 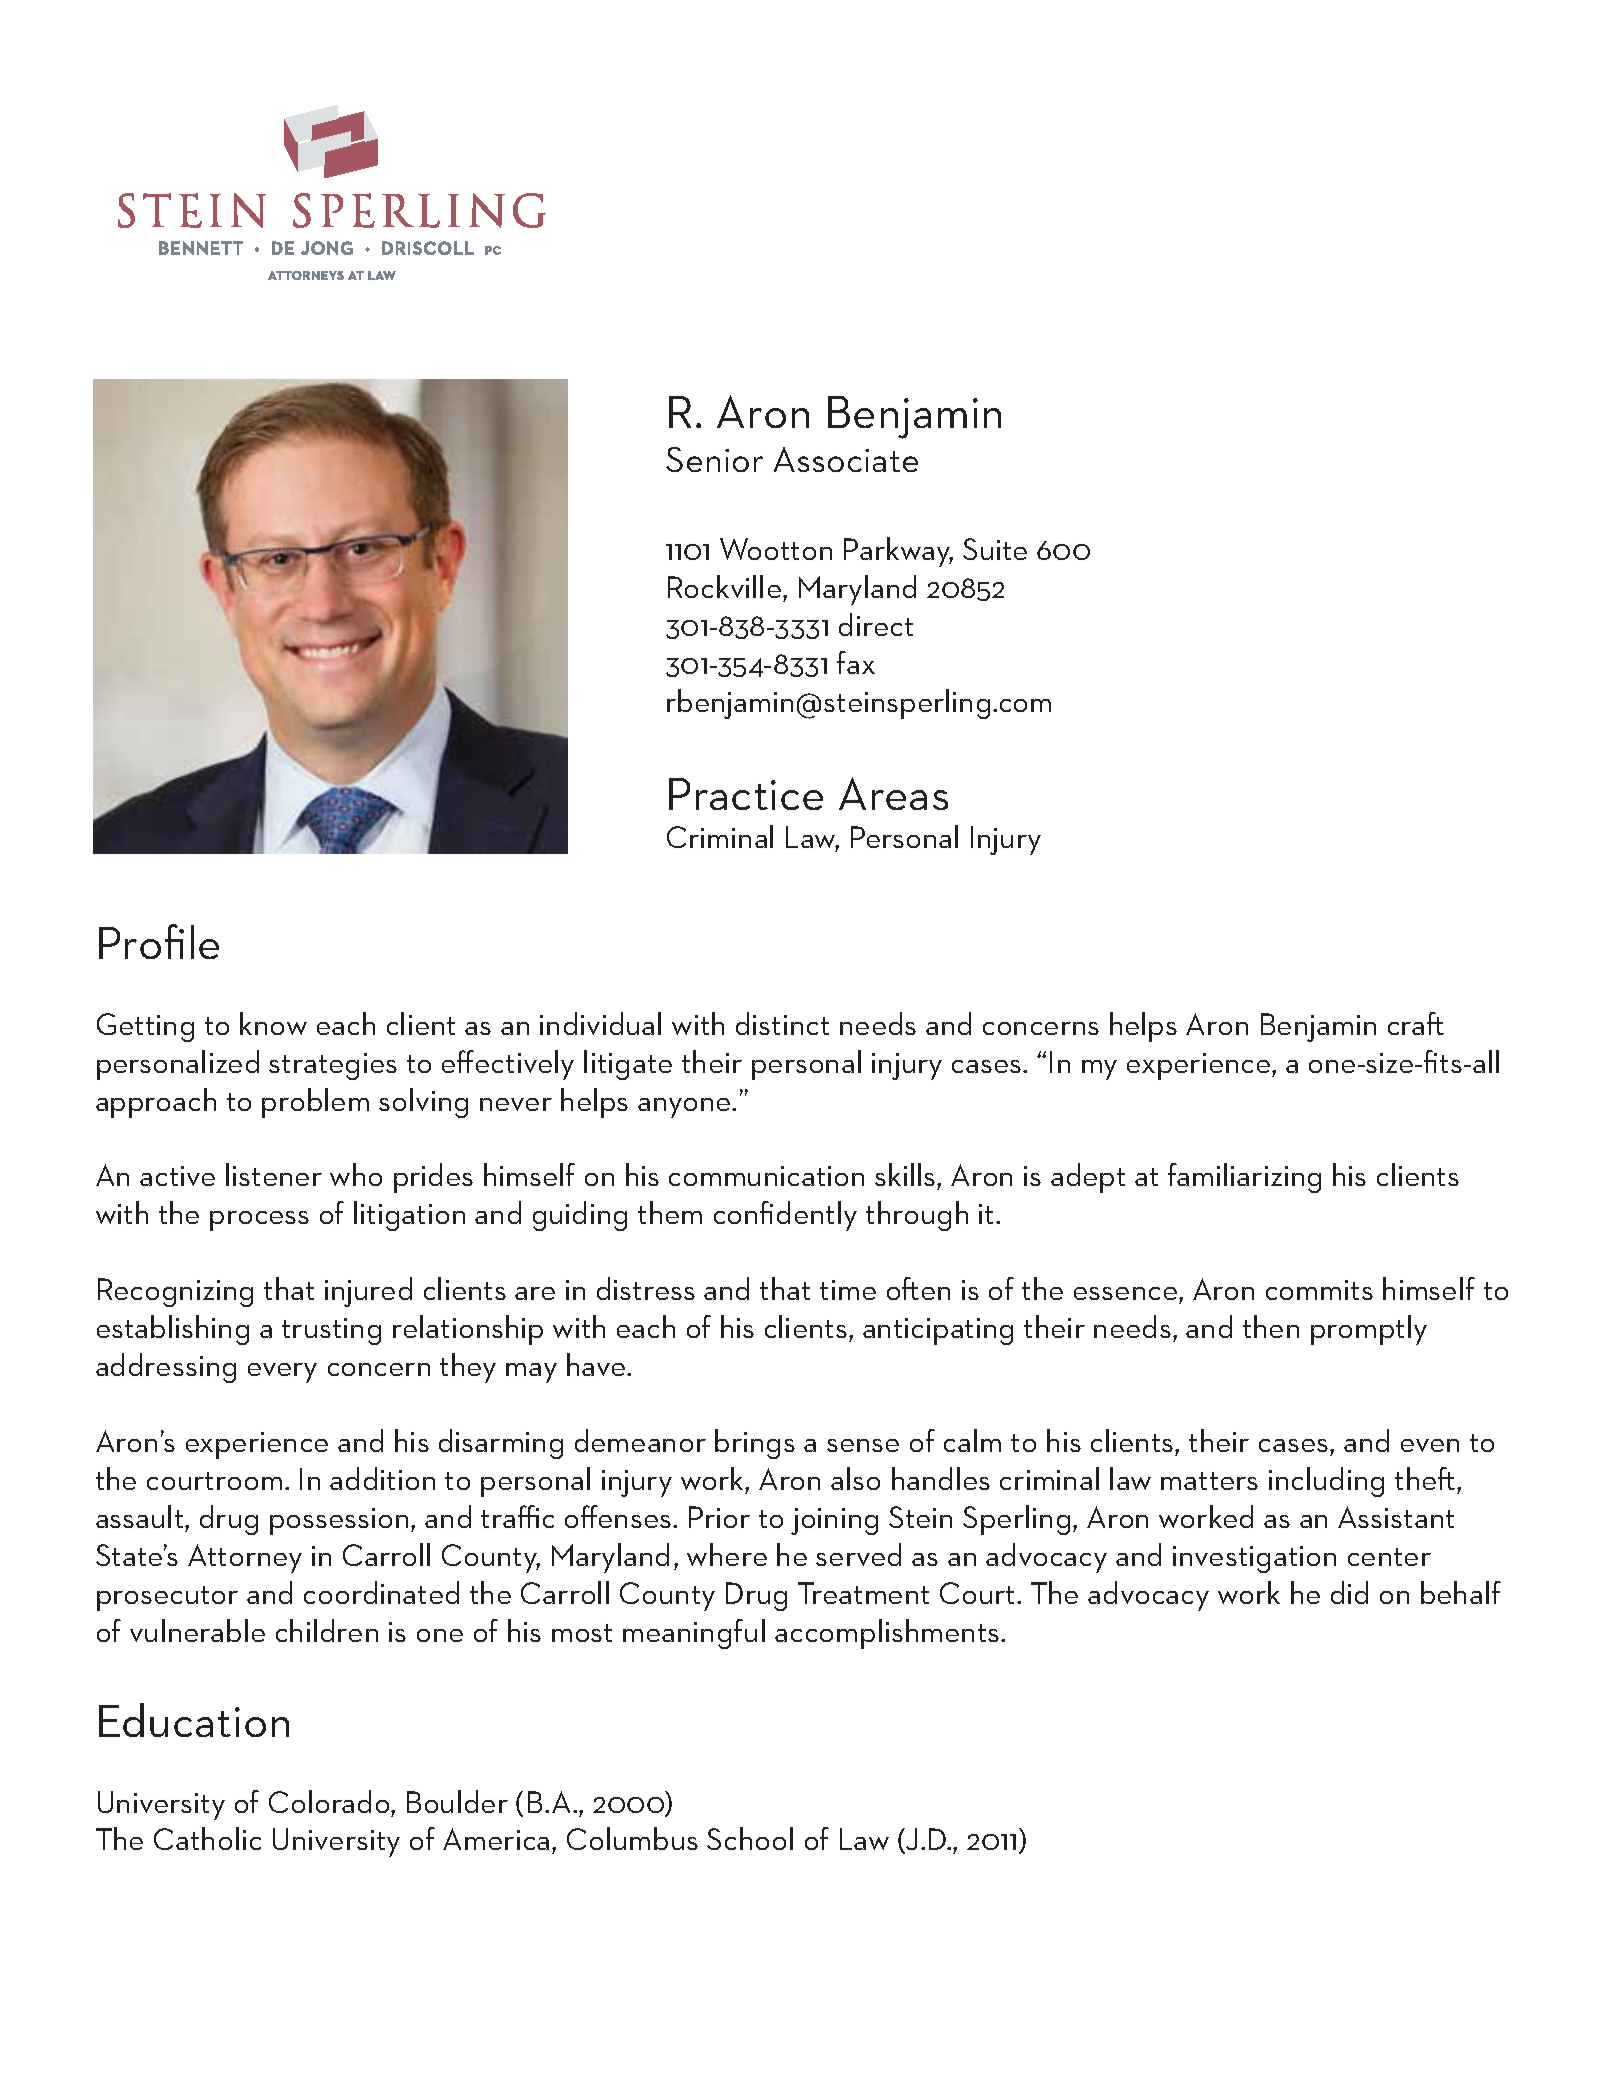 I want to click on Areas, so click(x=893, y=793).
